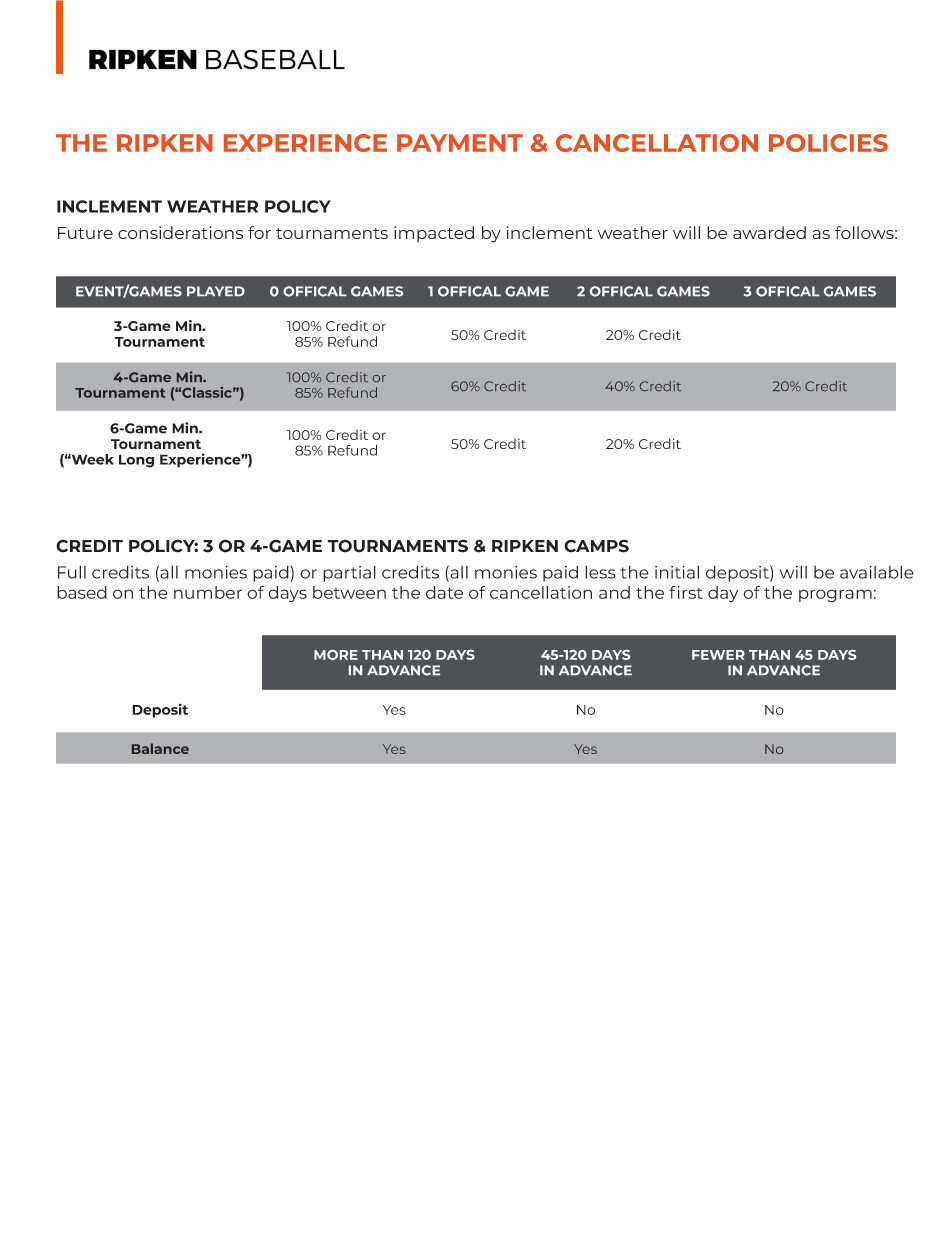 The width and height of the screenshot is (952, 1233). Describe the element at coordinates (828, 143) in the screenshot. I see `POLICIES` at that location.
